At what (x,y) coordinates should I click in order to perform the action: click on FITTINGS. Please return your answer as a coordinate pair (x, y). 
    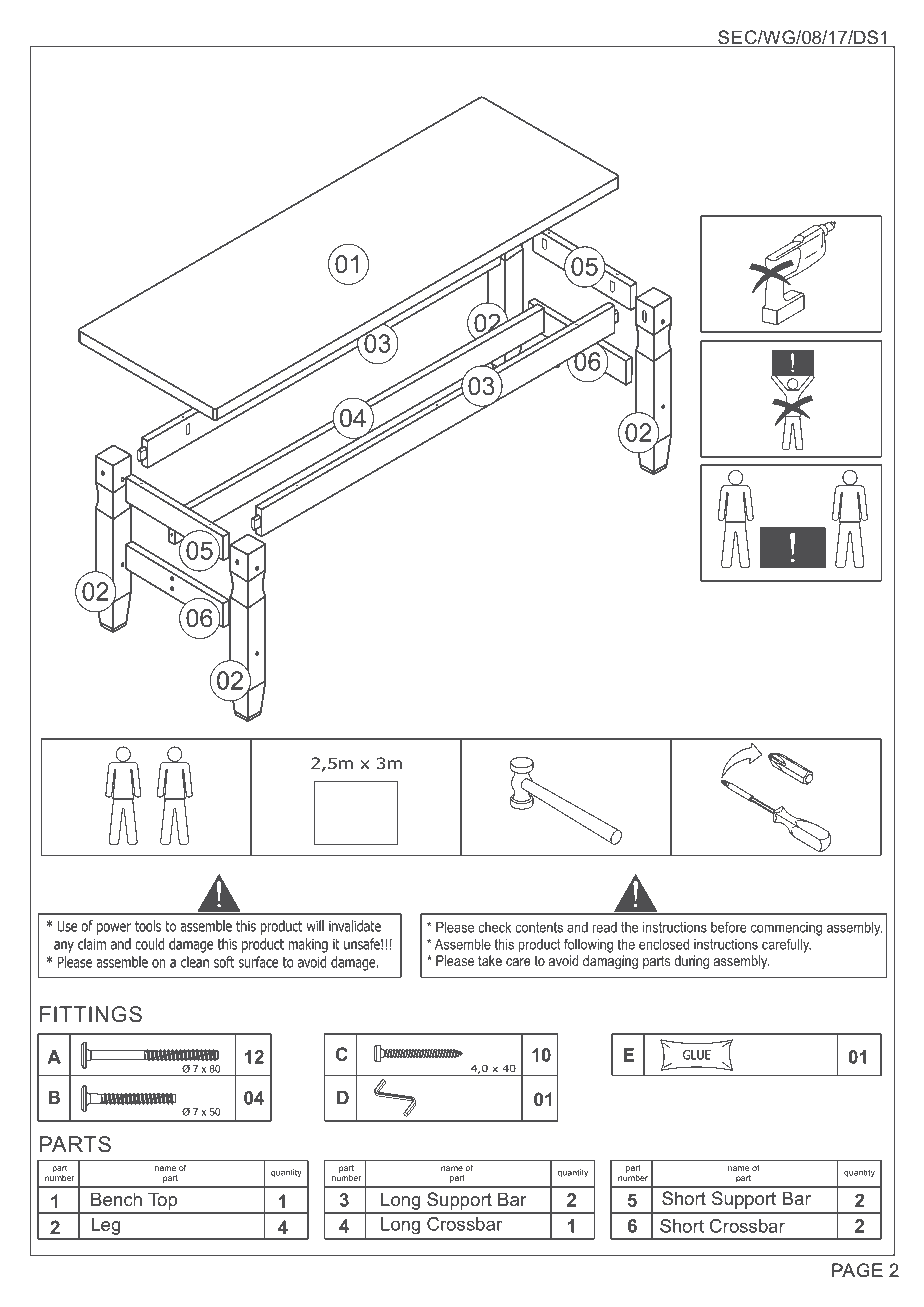
    Looking at the image, I should click on (91, 1014).
